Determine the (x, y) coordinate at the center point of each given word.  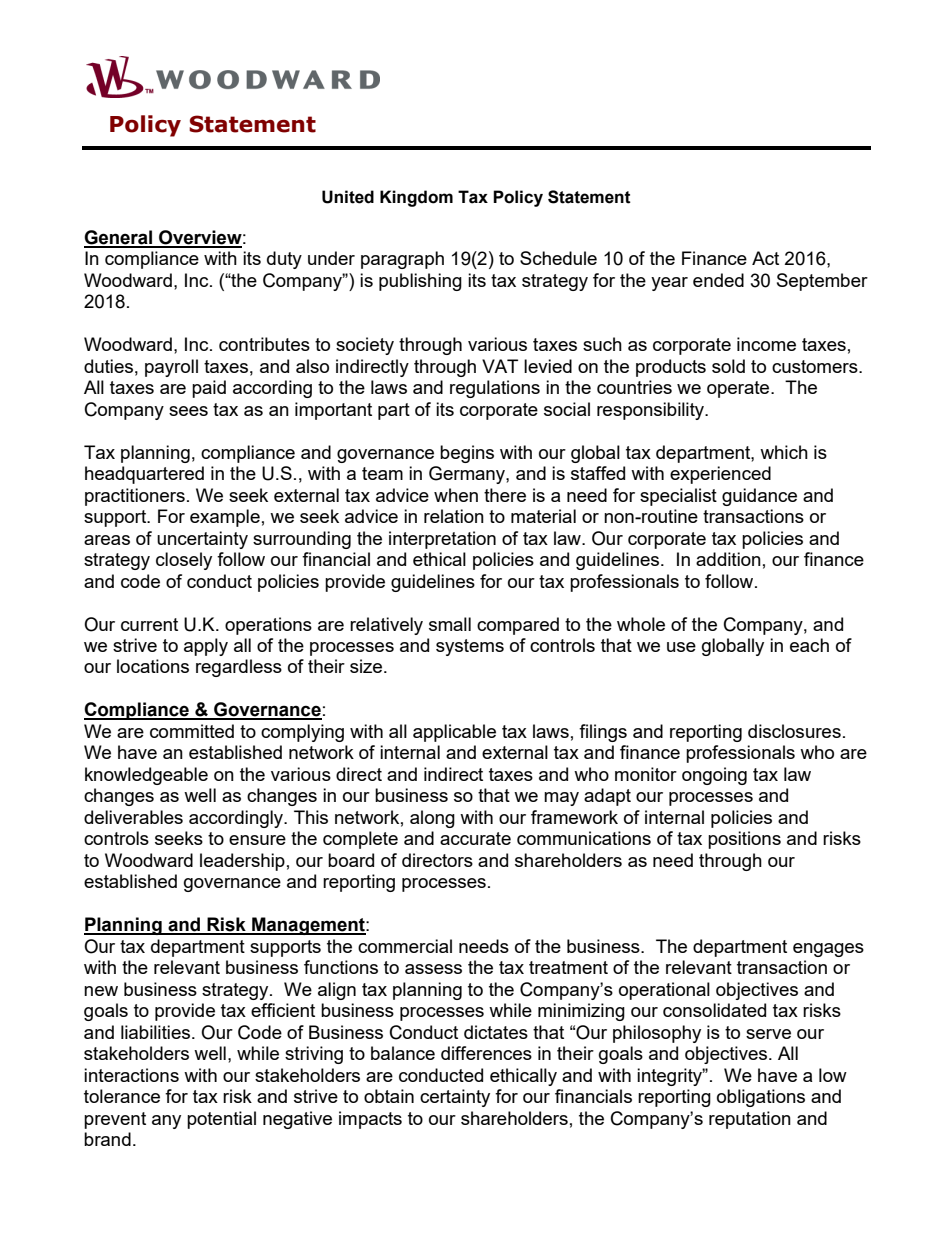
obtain (389, 1096)
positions (744, 840)
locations (153, 666)
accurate (475, 838)
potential (221, 1120)
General (119, 238)
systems (470, 647)
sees (188, 411)
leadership (242, 862)
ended (718, 280)
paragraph (402, 260)
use (681, 647)
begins (467, 454)
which (784, 452)
